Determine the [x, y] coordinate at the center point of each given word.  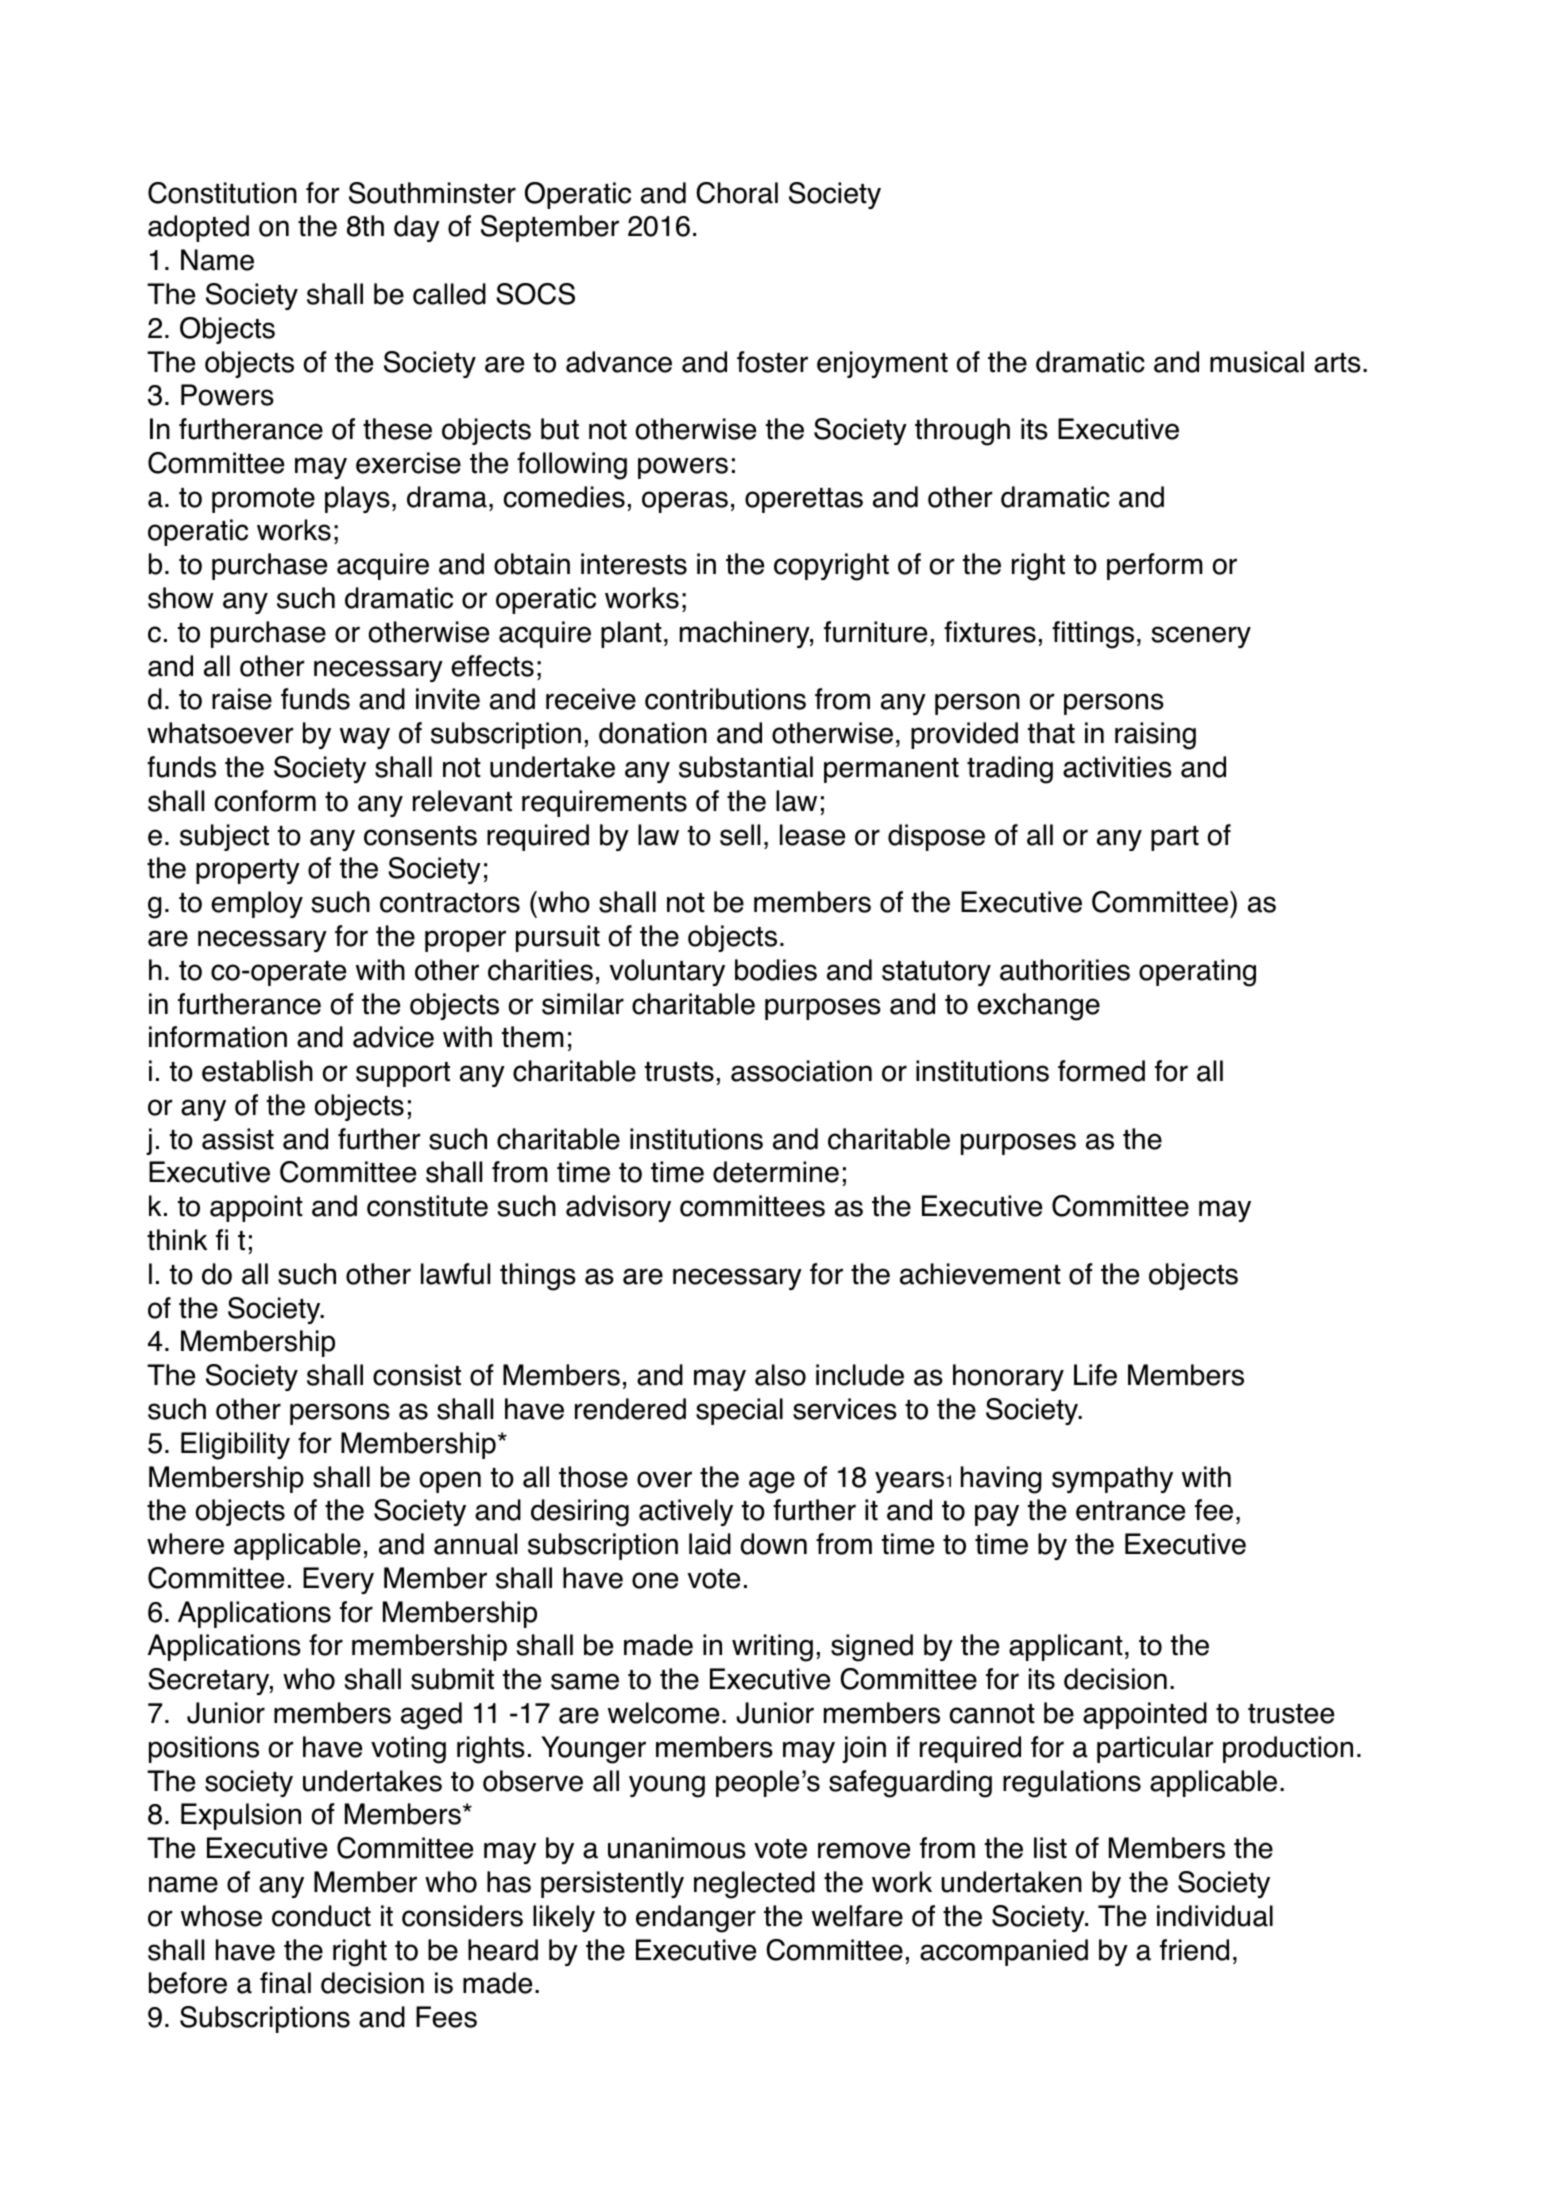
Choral [737, 193]
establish [257, 1071]
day [417, 228]
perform [1155, 566]
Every [338, 1580]
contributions [725, 699]
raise [242, 699]
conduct [321, 1916]
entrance [1130, 1511]
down [773, 1544]
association [801, 1071]
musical [1257, 362]
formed [1101, 1071]
